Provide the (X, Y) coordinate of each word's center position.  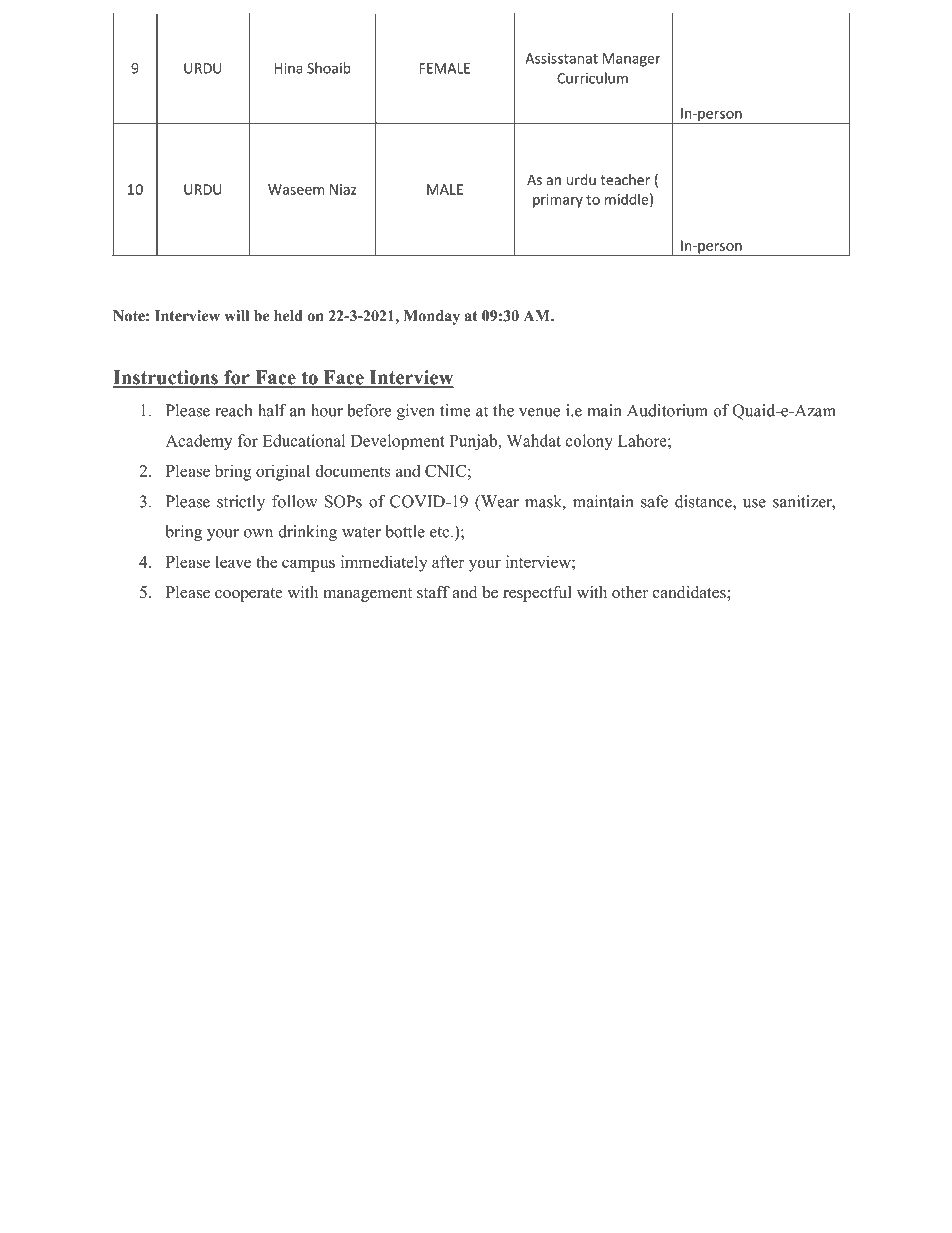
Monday (432, 317)
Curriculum (592, 78)
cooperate (249, 595)
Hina (289, 68)
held (288, 316)
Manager (632, 60)
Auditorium (667, 410)
